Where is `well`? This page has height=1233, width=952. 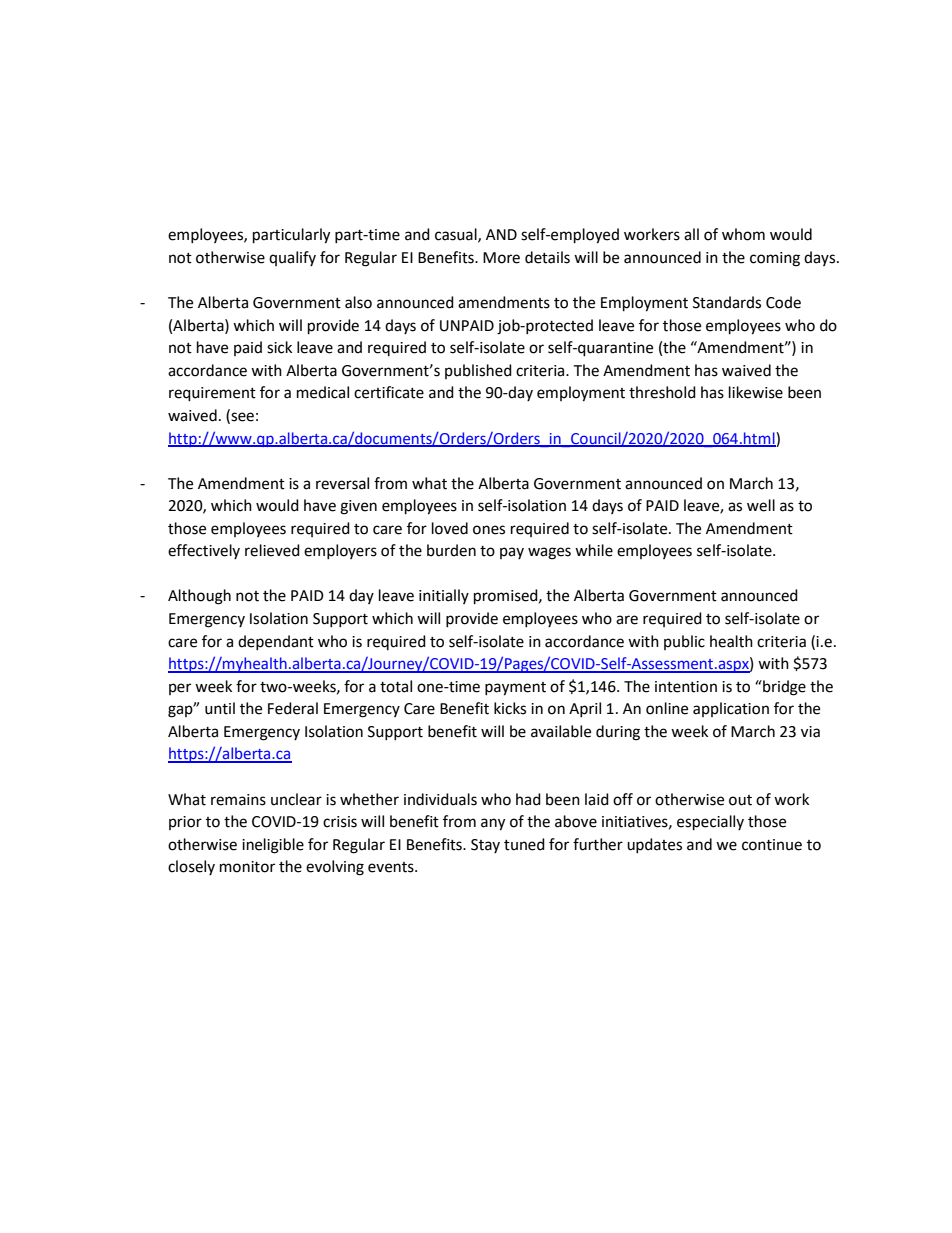
well is located at coordinates (761, 505).
